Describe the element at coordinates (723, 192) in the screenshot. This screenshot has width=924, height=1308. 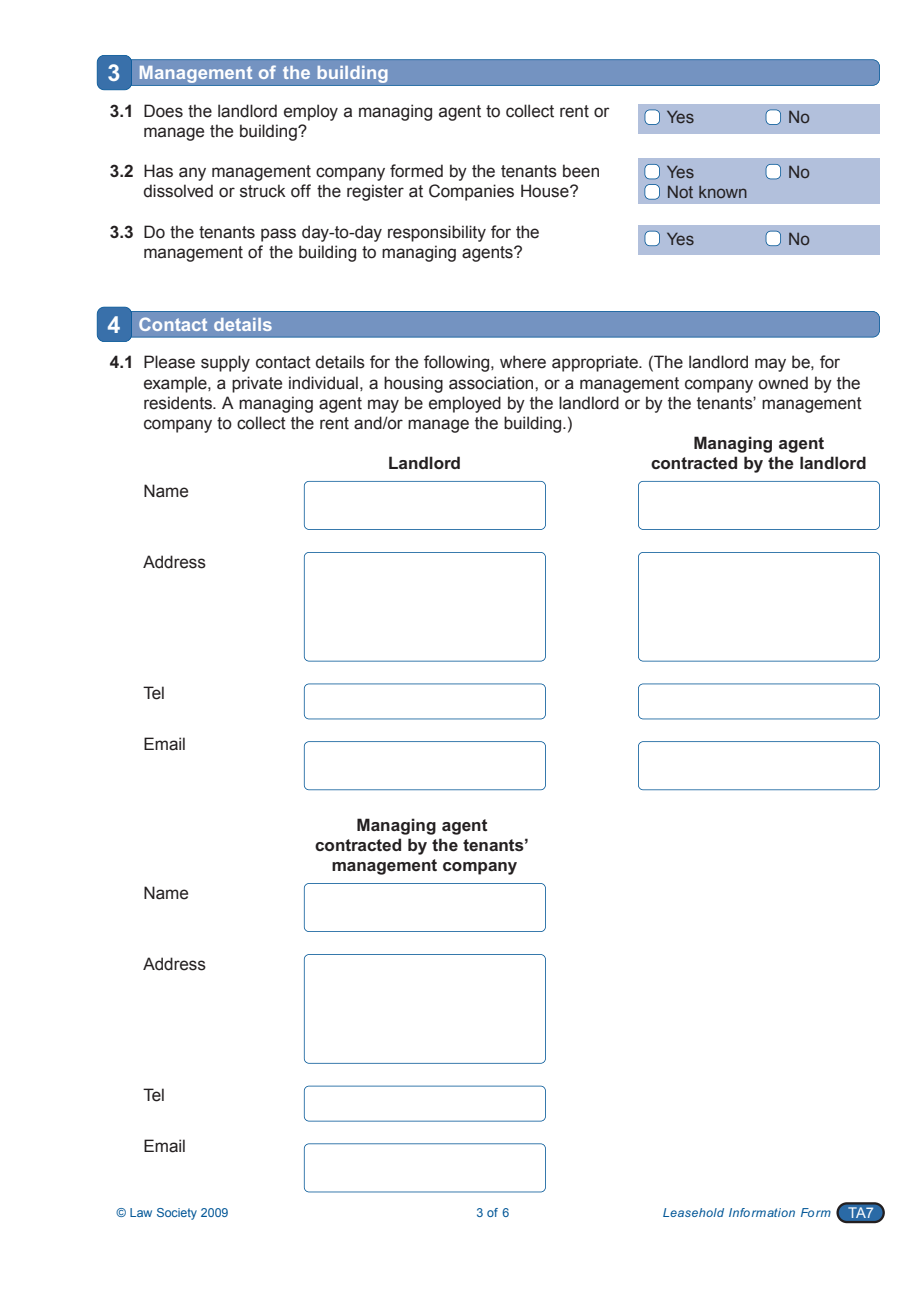
I see `known` at that location.
